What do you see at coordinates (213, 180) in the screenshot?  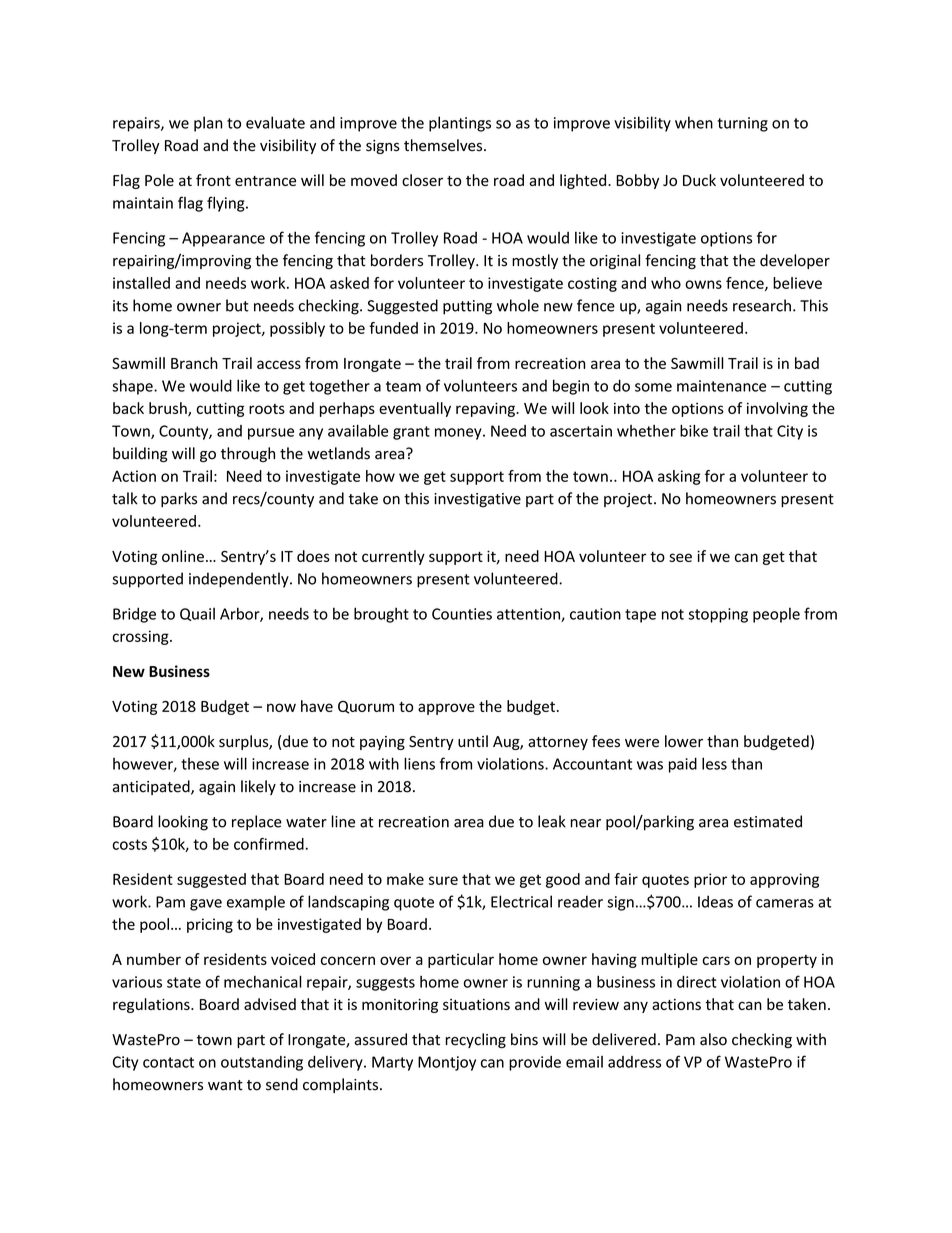 I see `front` at bounding box center [213, 180].
